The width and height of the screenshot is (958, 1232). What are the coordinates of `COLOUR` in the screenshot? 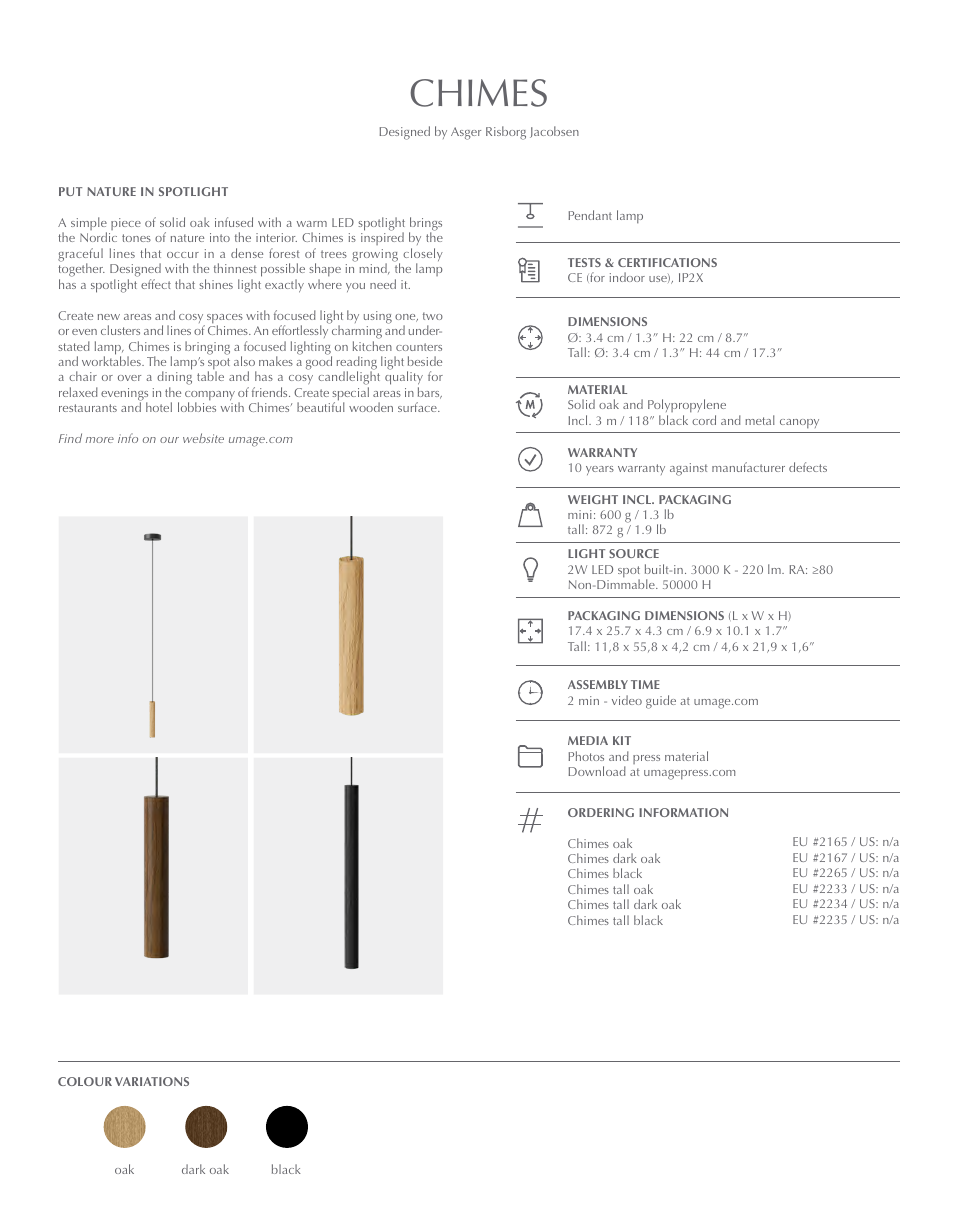 It's located at (85, 1081).
